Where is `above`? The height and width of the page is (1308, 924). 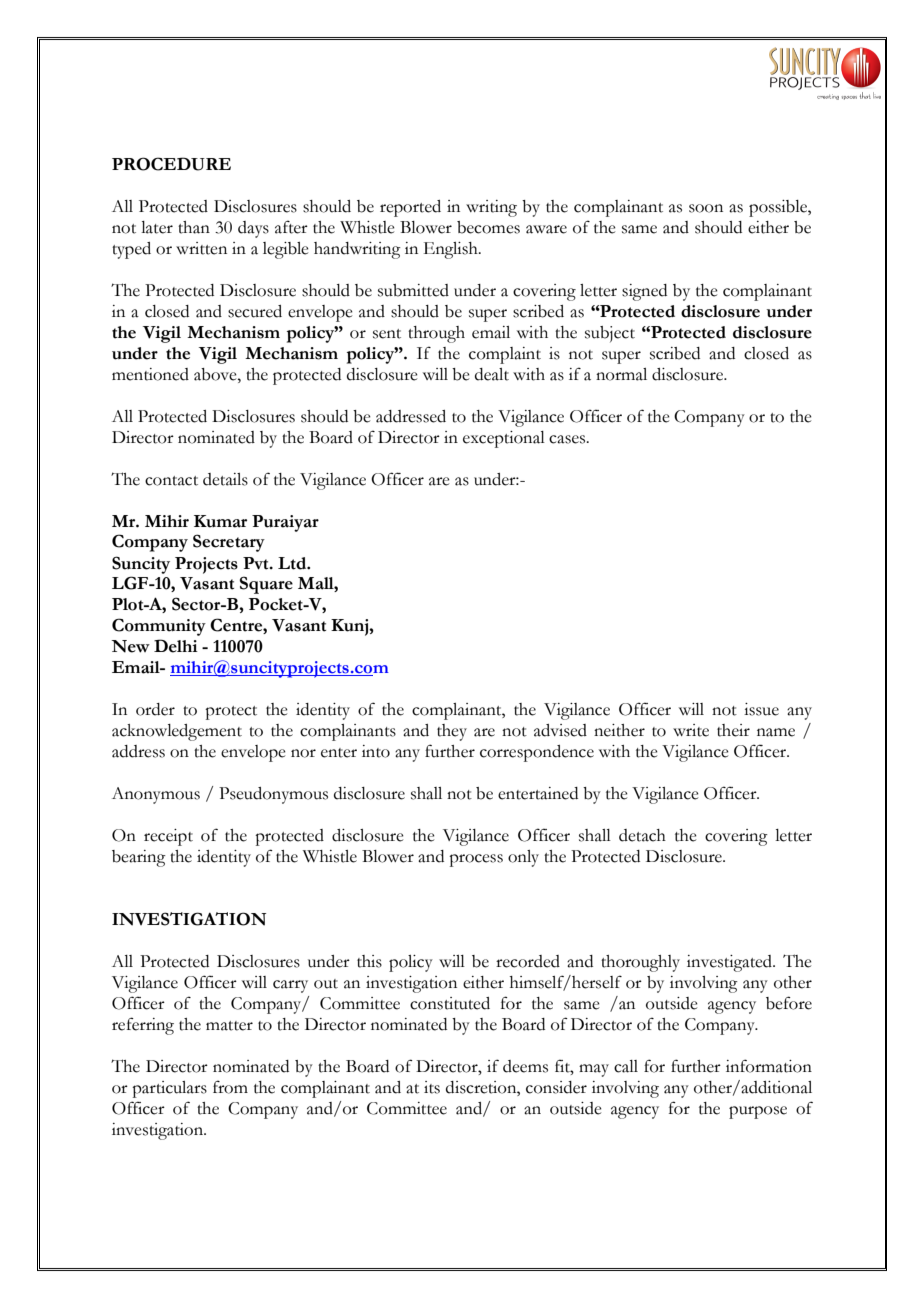
above is located at coordinates (216, 374).
